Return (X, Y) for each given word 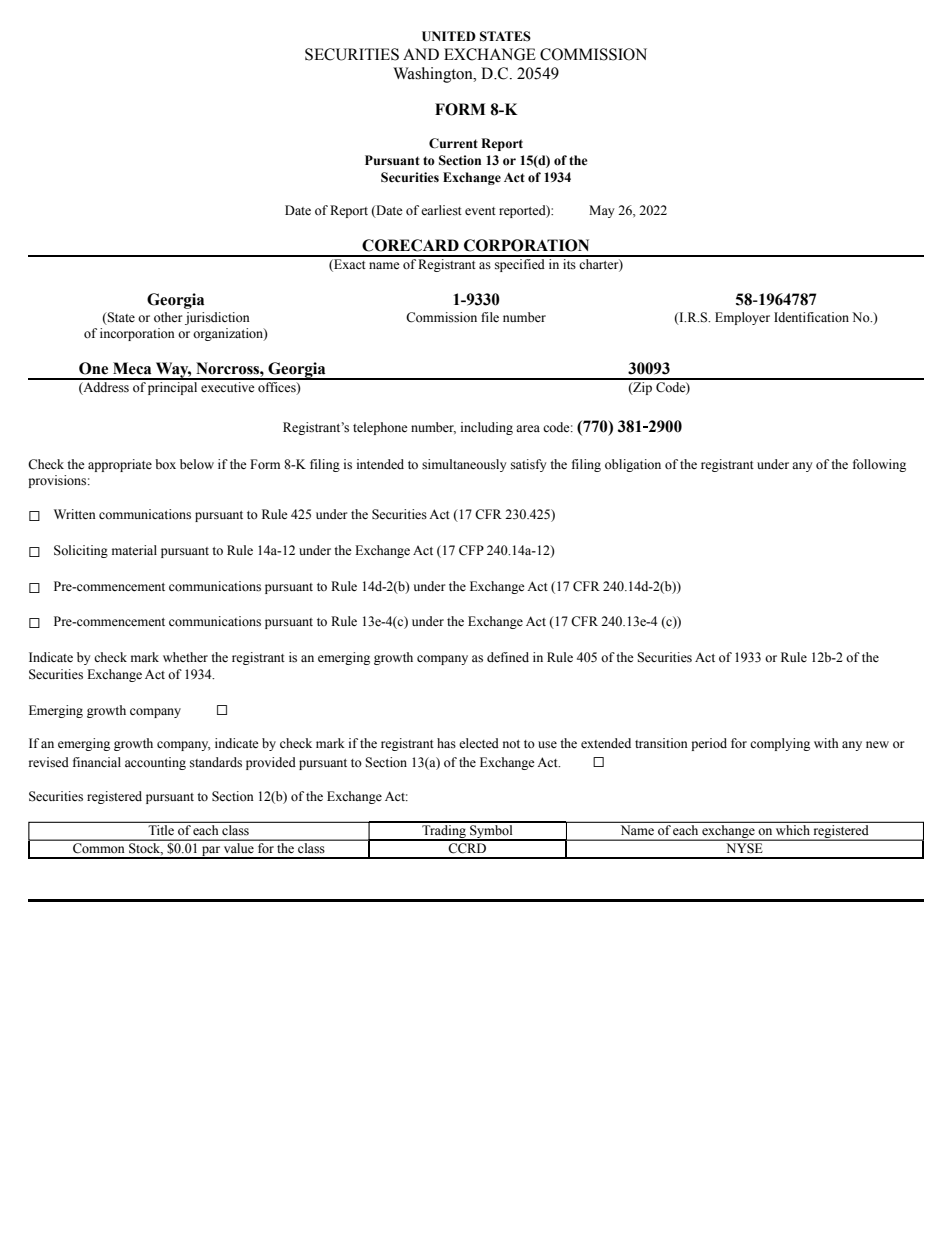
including (487, 428)
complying (780, 744)
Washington (434, 75)
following (879, 465)
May (602, 211)
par (211, 852)
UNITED (449, 36)
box (165, 464)
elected (479, 743)
